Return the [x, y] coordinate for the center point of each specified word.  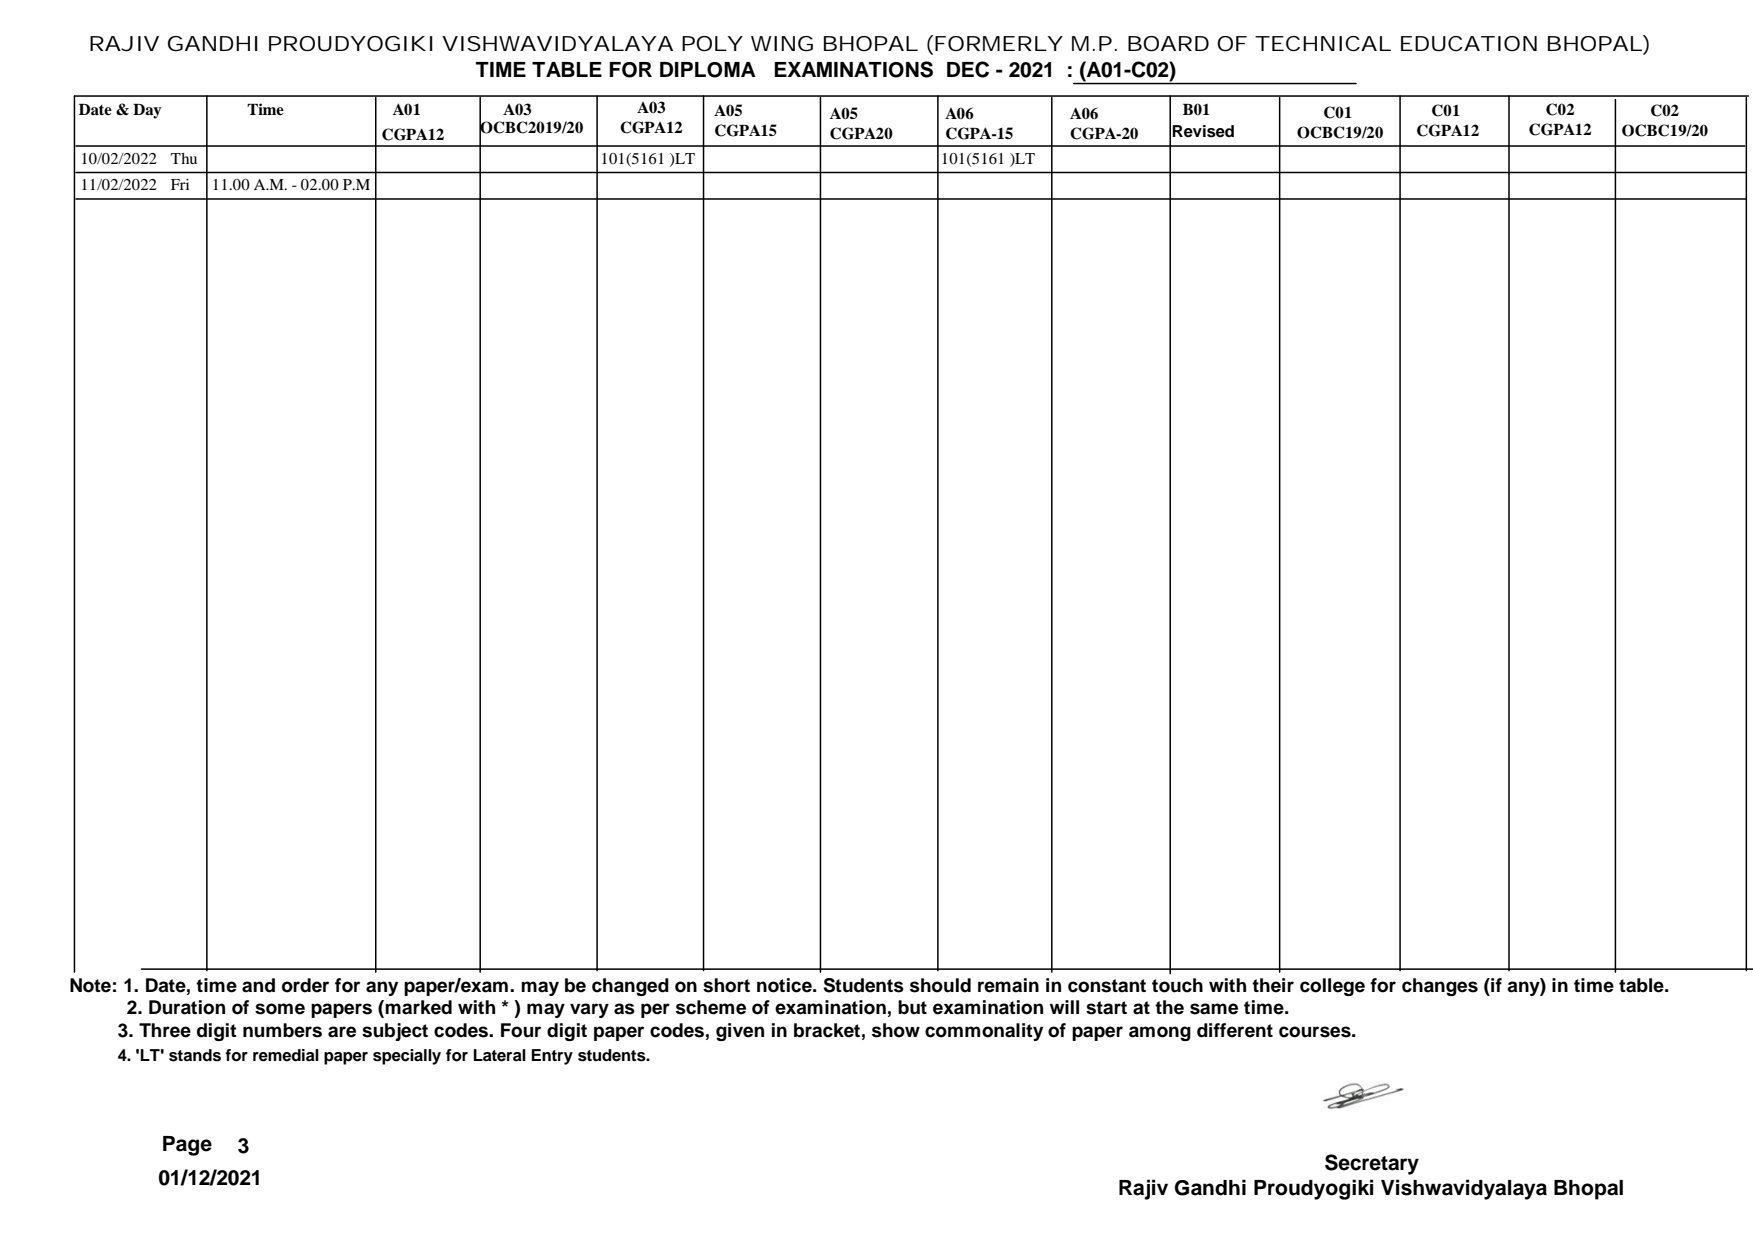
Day [147, 111]
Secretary [1372, 1164]
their [1273, 985]
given [740, 1032]
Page [187, 1146]
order [305, 985]
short [726, 985]
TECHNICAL [1323, 44]
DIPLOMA [708, 70]
